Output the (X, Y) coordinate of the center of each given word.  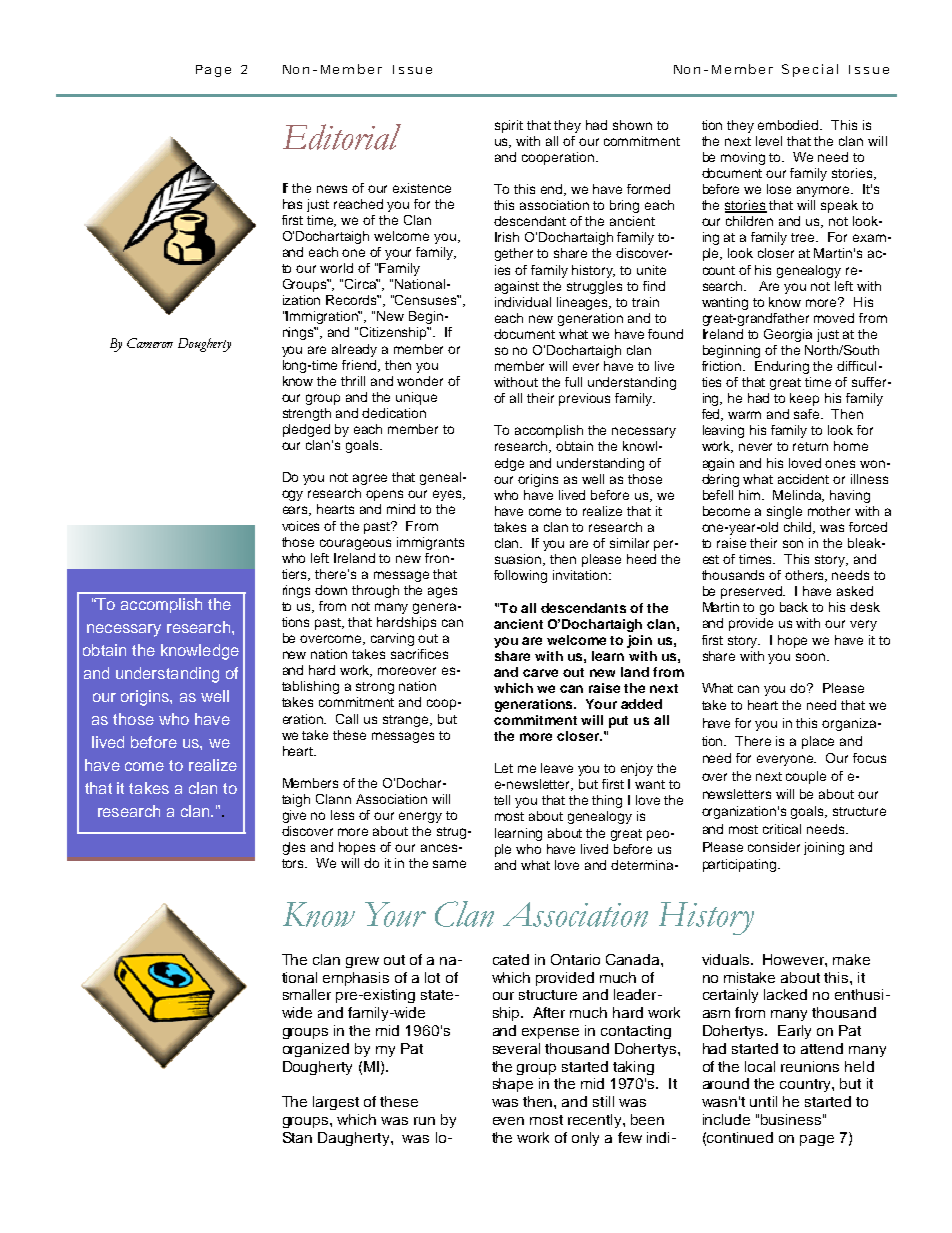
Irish (507, 237)
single (784, 512)
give (294, 816)
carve (540, 673)
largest (336, 1103)
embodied (790, 125)
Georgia (788, 335)
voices (300, 526)
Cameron (150, 343)
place (818, 742)
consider (774, 847)
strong (375, 688)
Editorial (342, 137)
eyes (448, 495)
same (449, 864)
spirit (509, 126)
